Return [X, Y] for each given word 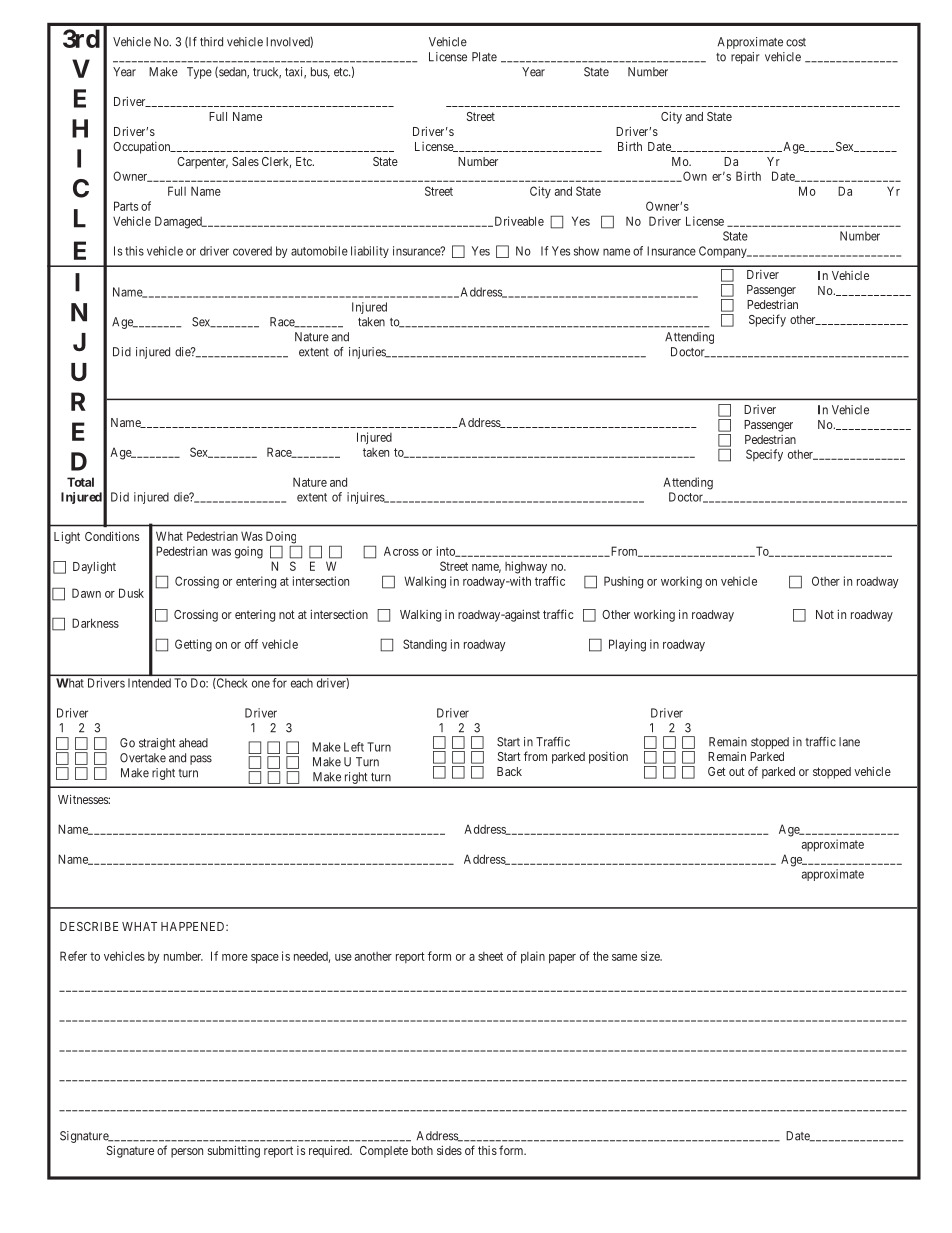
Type [199, 73]
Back [509, 771]
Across [401, 551]
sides [449, 1150]
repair [745, 58]
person [187, 1153]
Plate [484, 57]
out [737, 771]
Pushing [623, 582]
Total [80, 482]
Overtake [143, 758]
